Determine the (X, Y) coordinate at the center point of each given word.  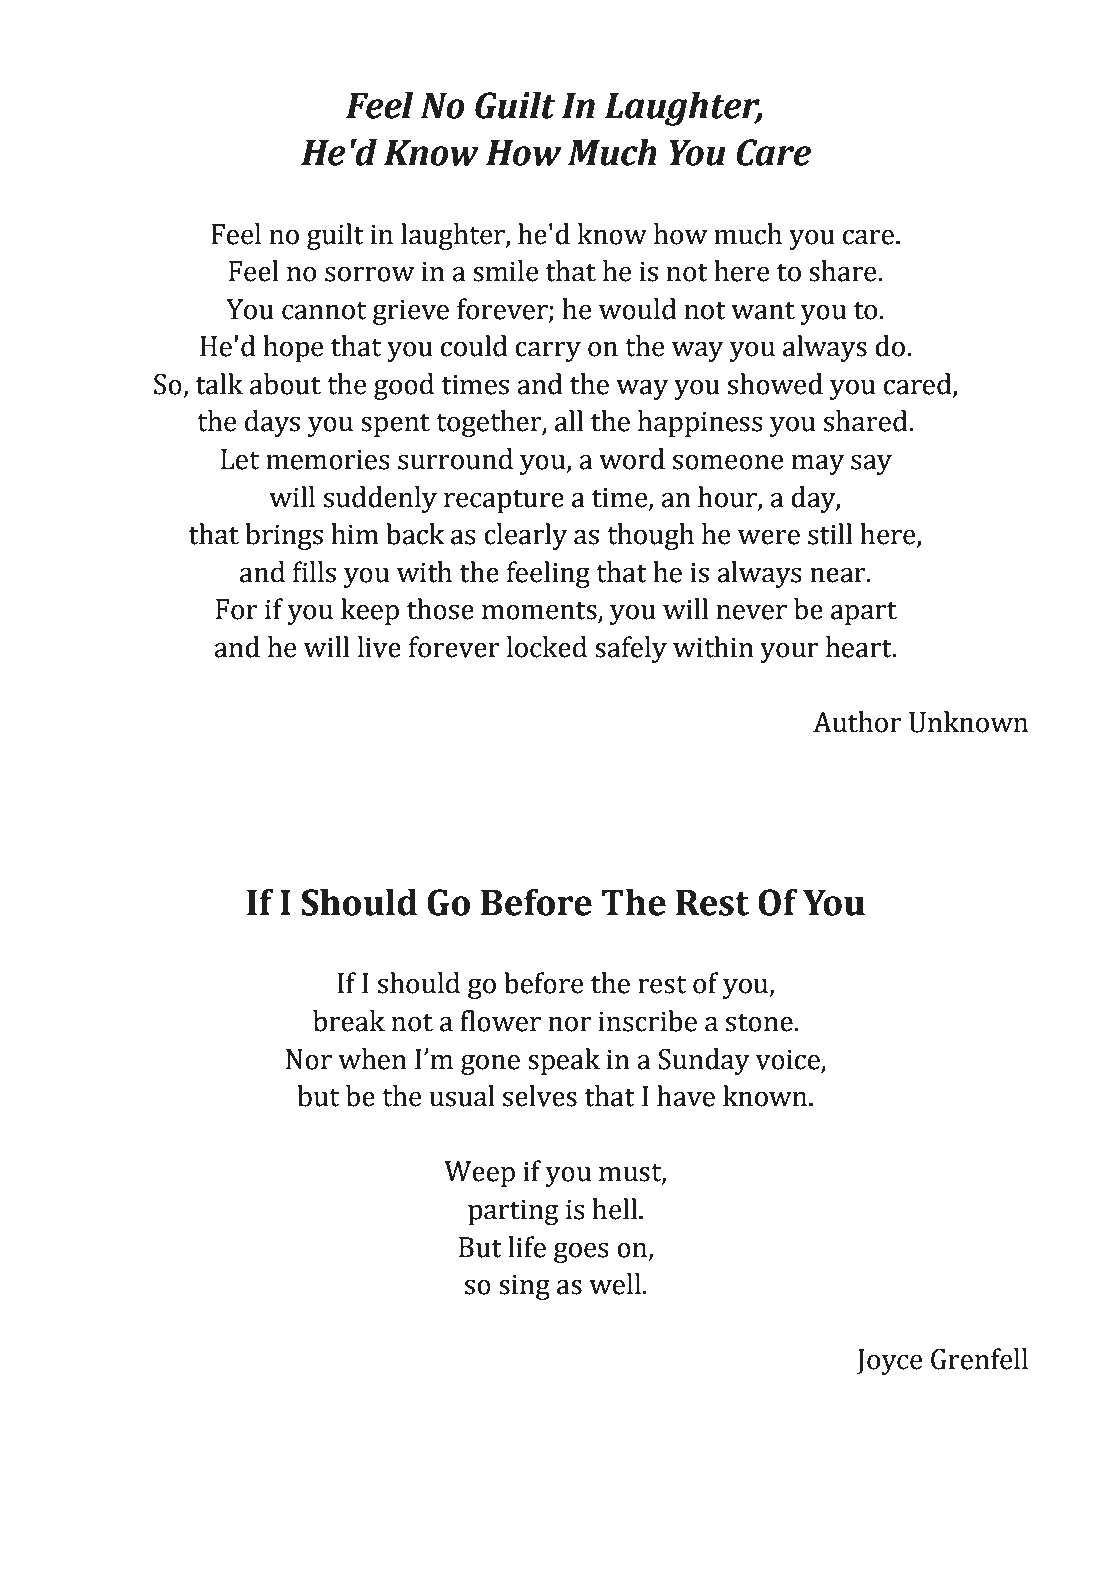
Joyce (889, 1362)
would (638, 309)
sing (524, 1287)
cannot (324, 310)
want (763, 310)
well (615, 1284)
